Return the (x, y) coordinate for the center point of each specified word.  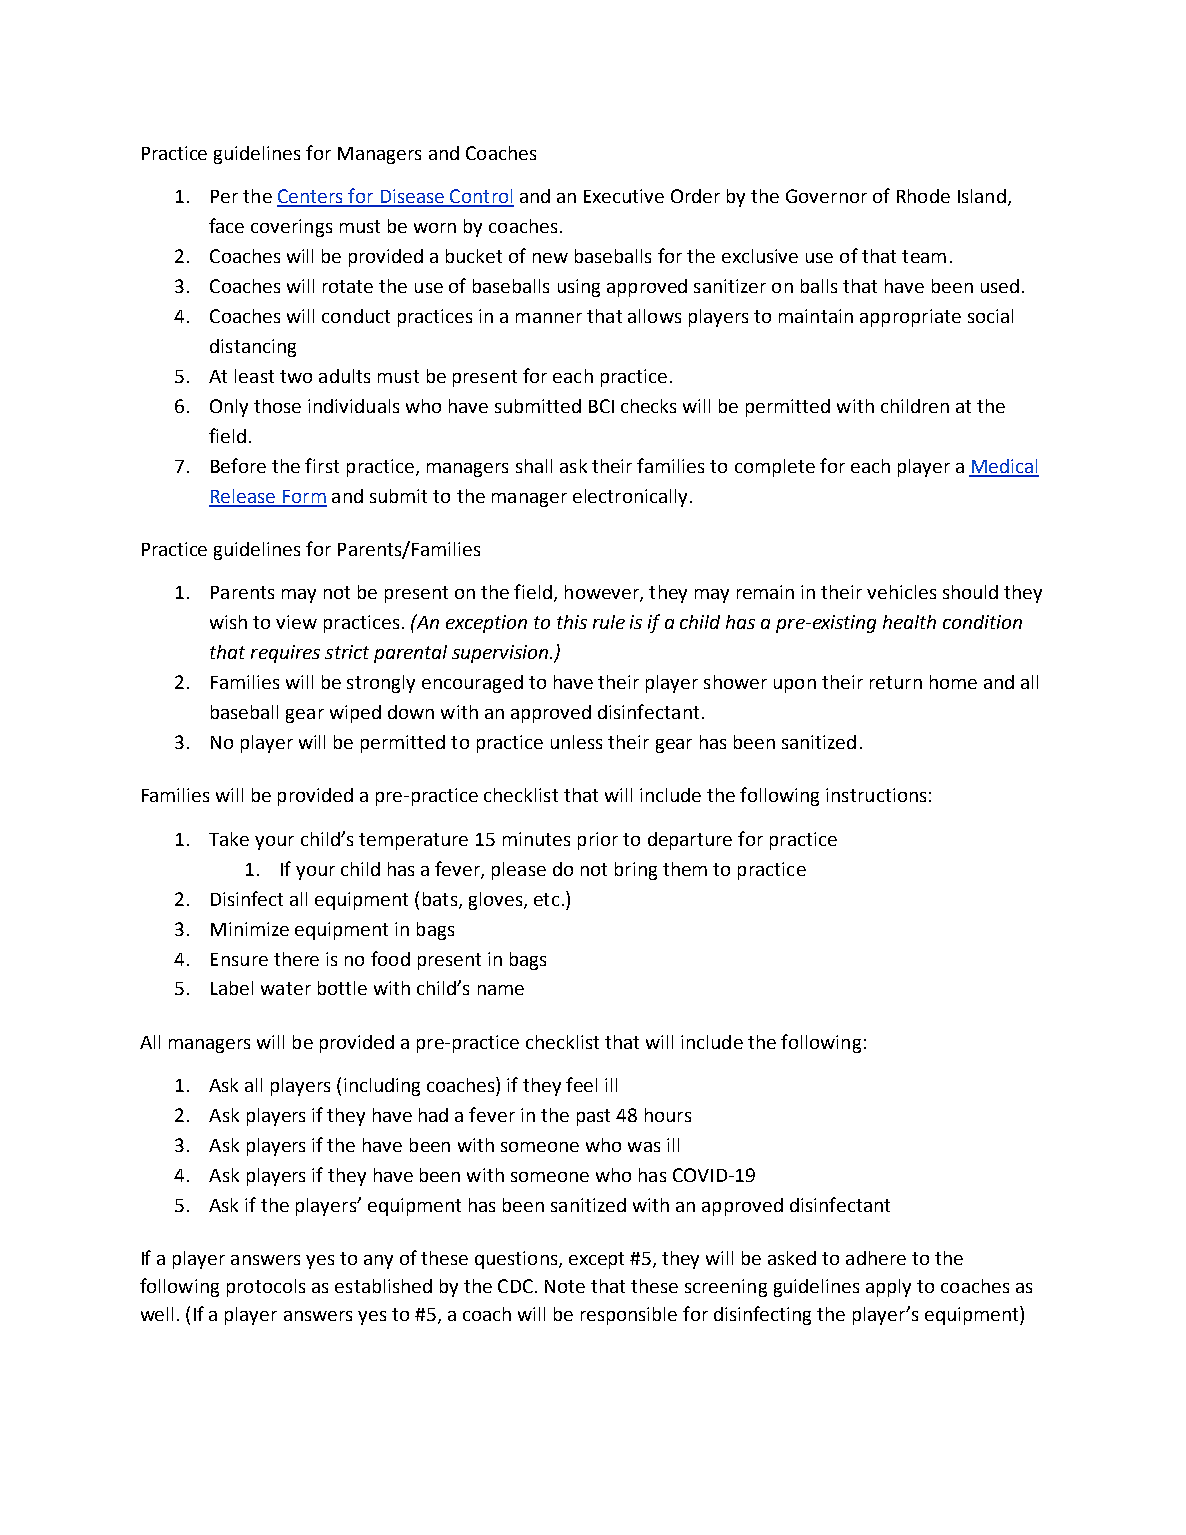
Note (565, 1286)
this (572, 622)
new (550, 258)
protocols (266, 1288)
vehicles (901, 592)
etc (546, 899)
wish (228, 622)
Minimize (250, 929)
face (226, 225)
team (924, 256)
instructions (876, 795)
